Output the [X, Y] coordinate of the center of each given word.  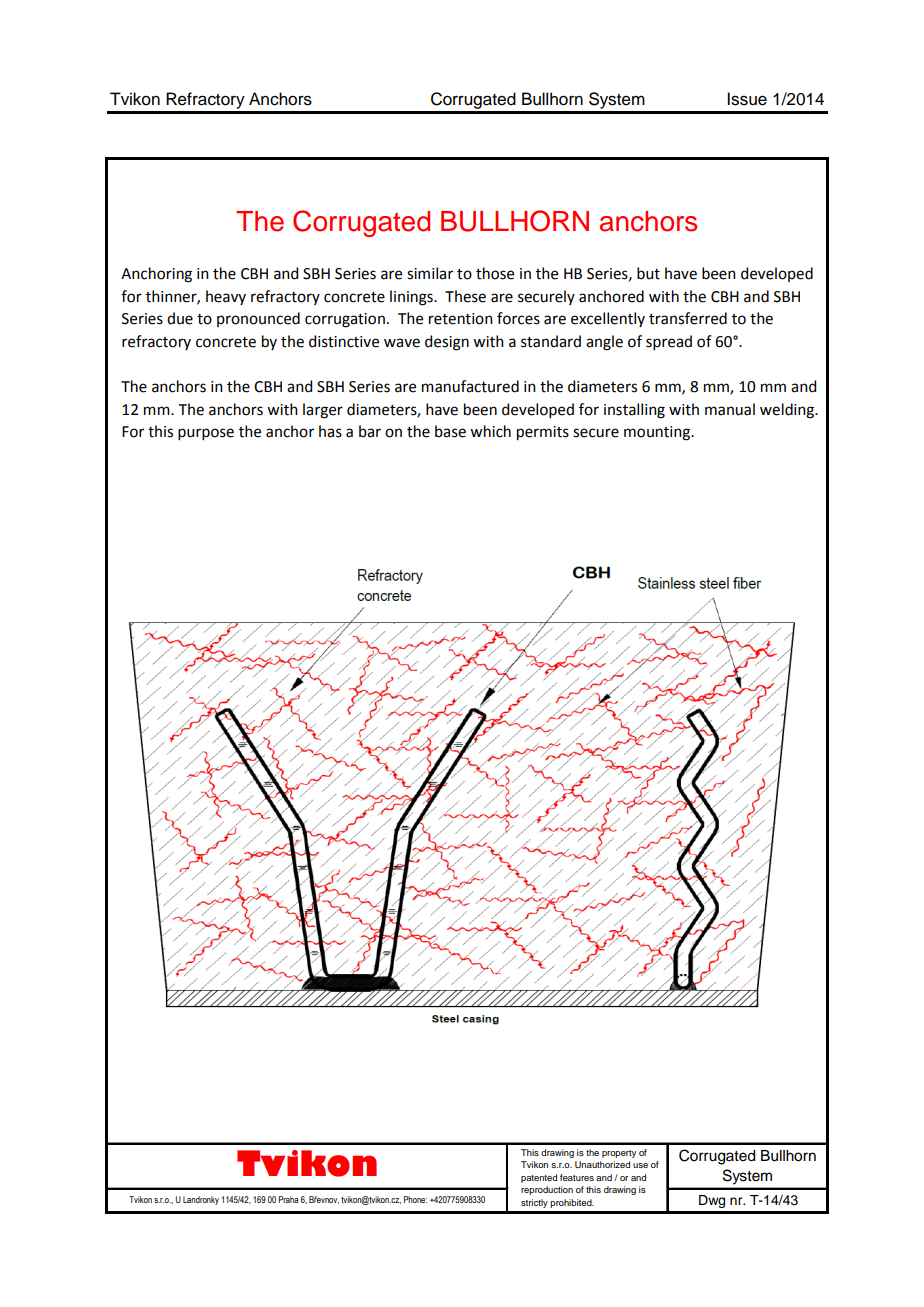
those [495, 273]
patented [539, 1178]
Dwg [712, 1201]
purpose [206, 434]
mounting [658, 433]
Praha [289, 1199]
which [490, 431]
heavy [226, 297]
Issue [747, 99]
